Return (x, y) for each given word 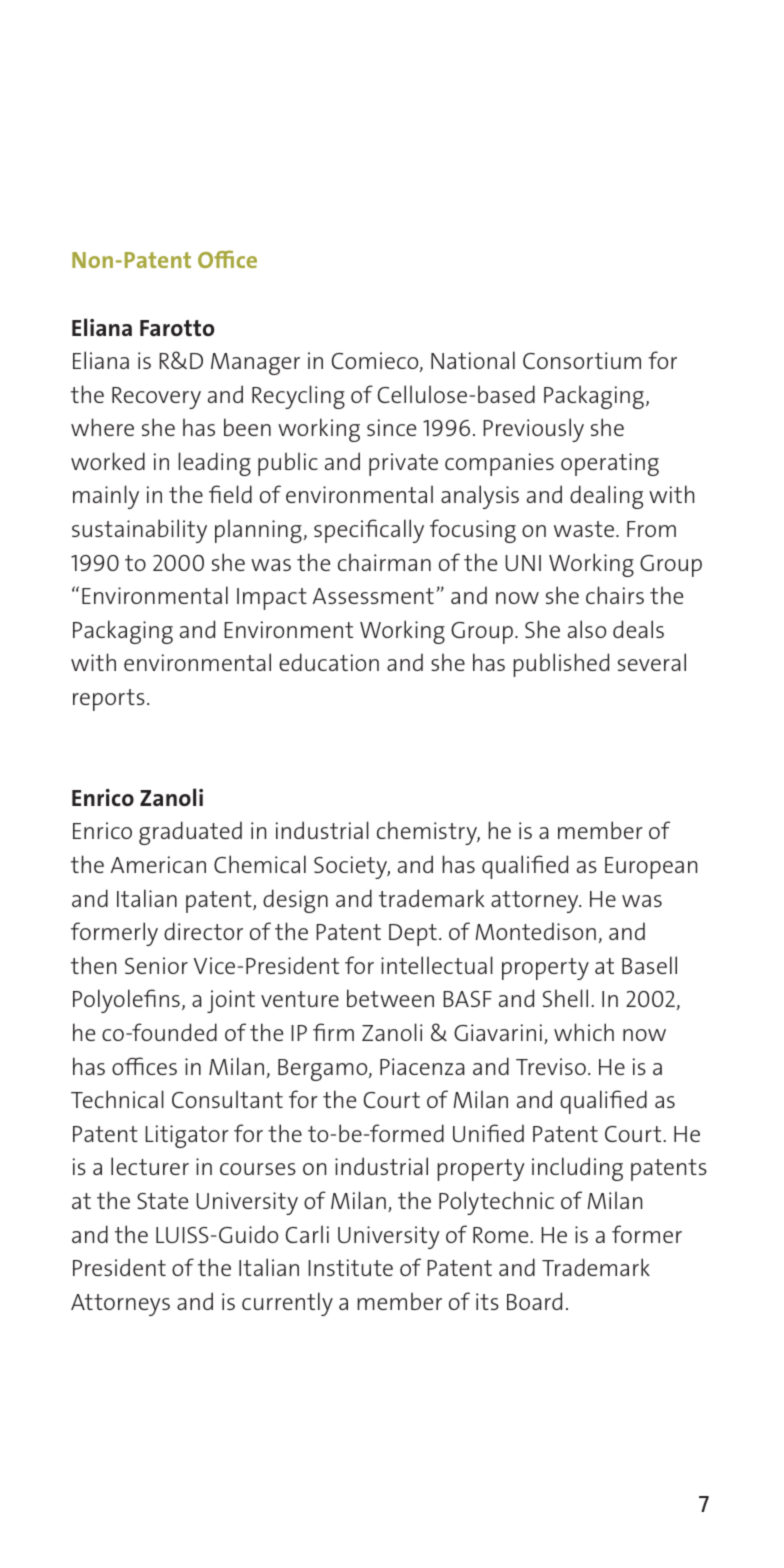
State (162, 1201)
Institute (350, 1267)
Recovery (156, 398)
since (391, 427)
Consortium (582, 360)
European (651, 868)
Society (352, 867)
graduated (190, 833)
